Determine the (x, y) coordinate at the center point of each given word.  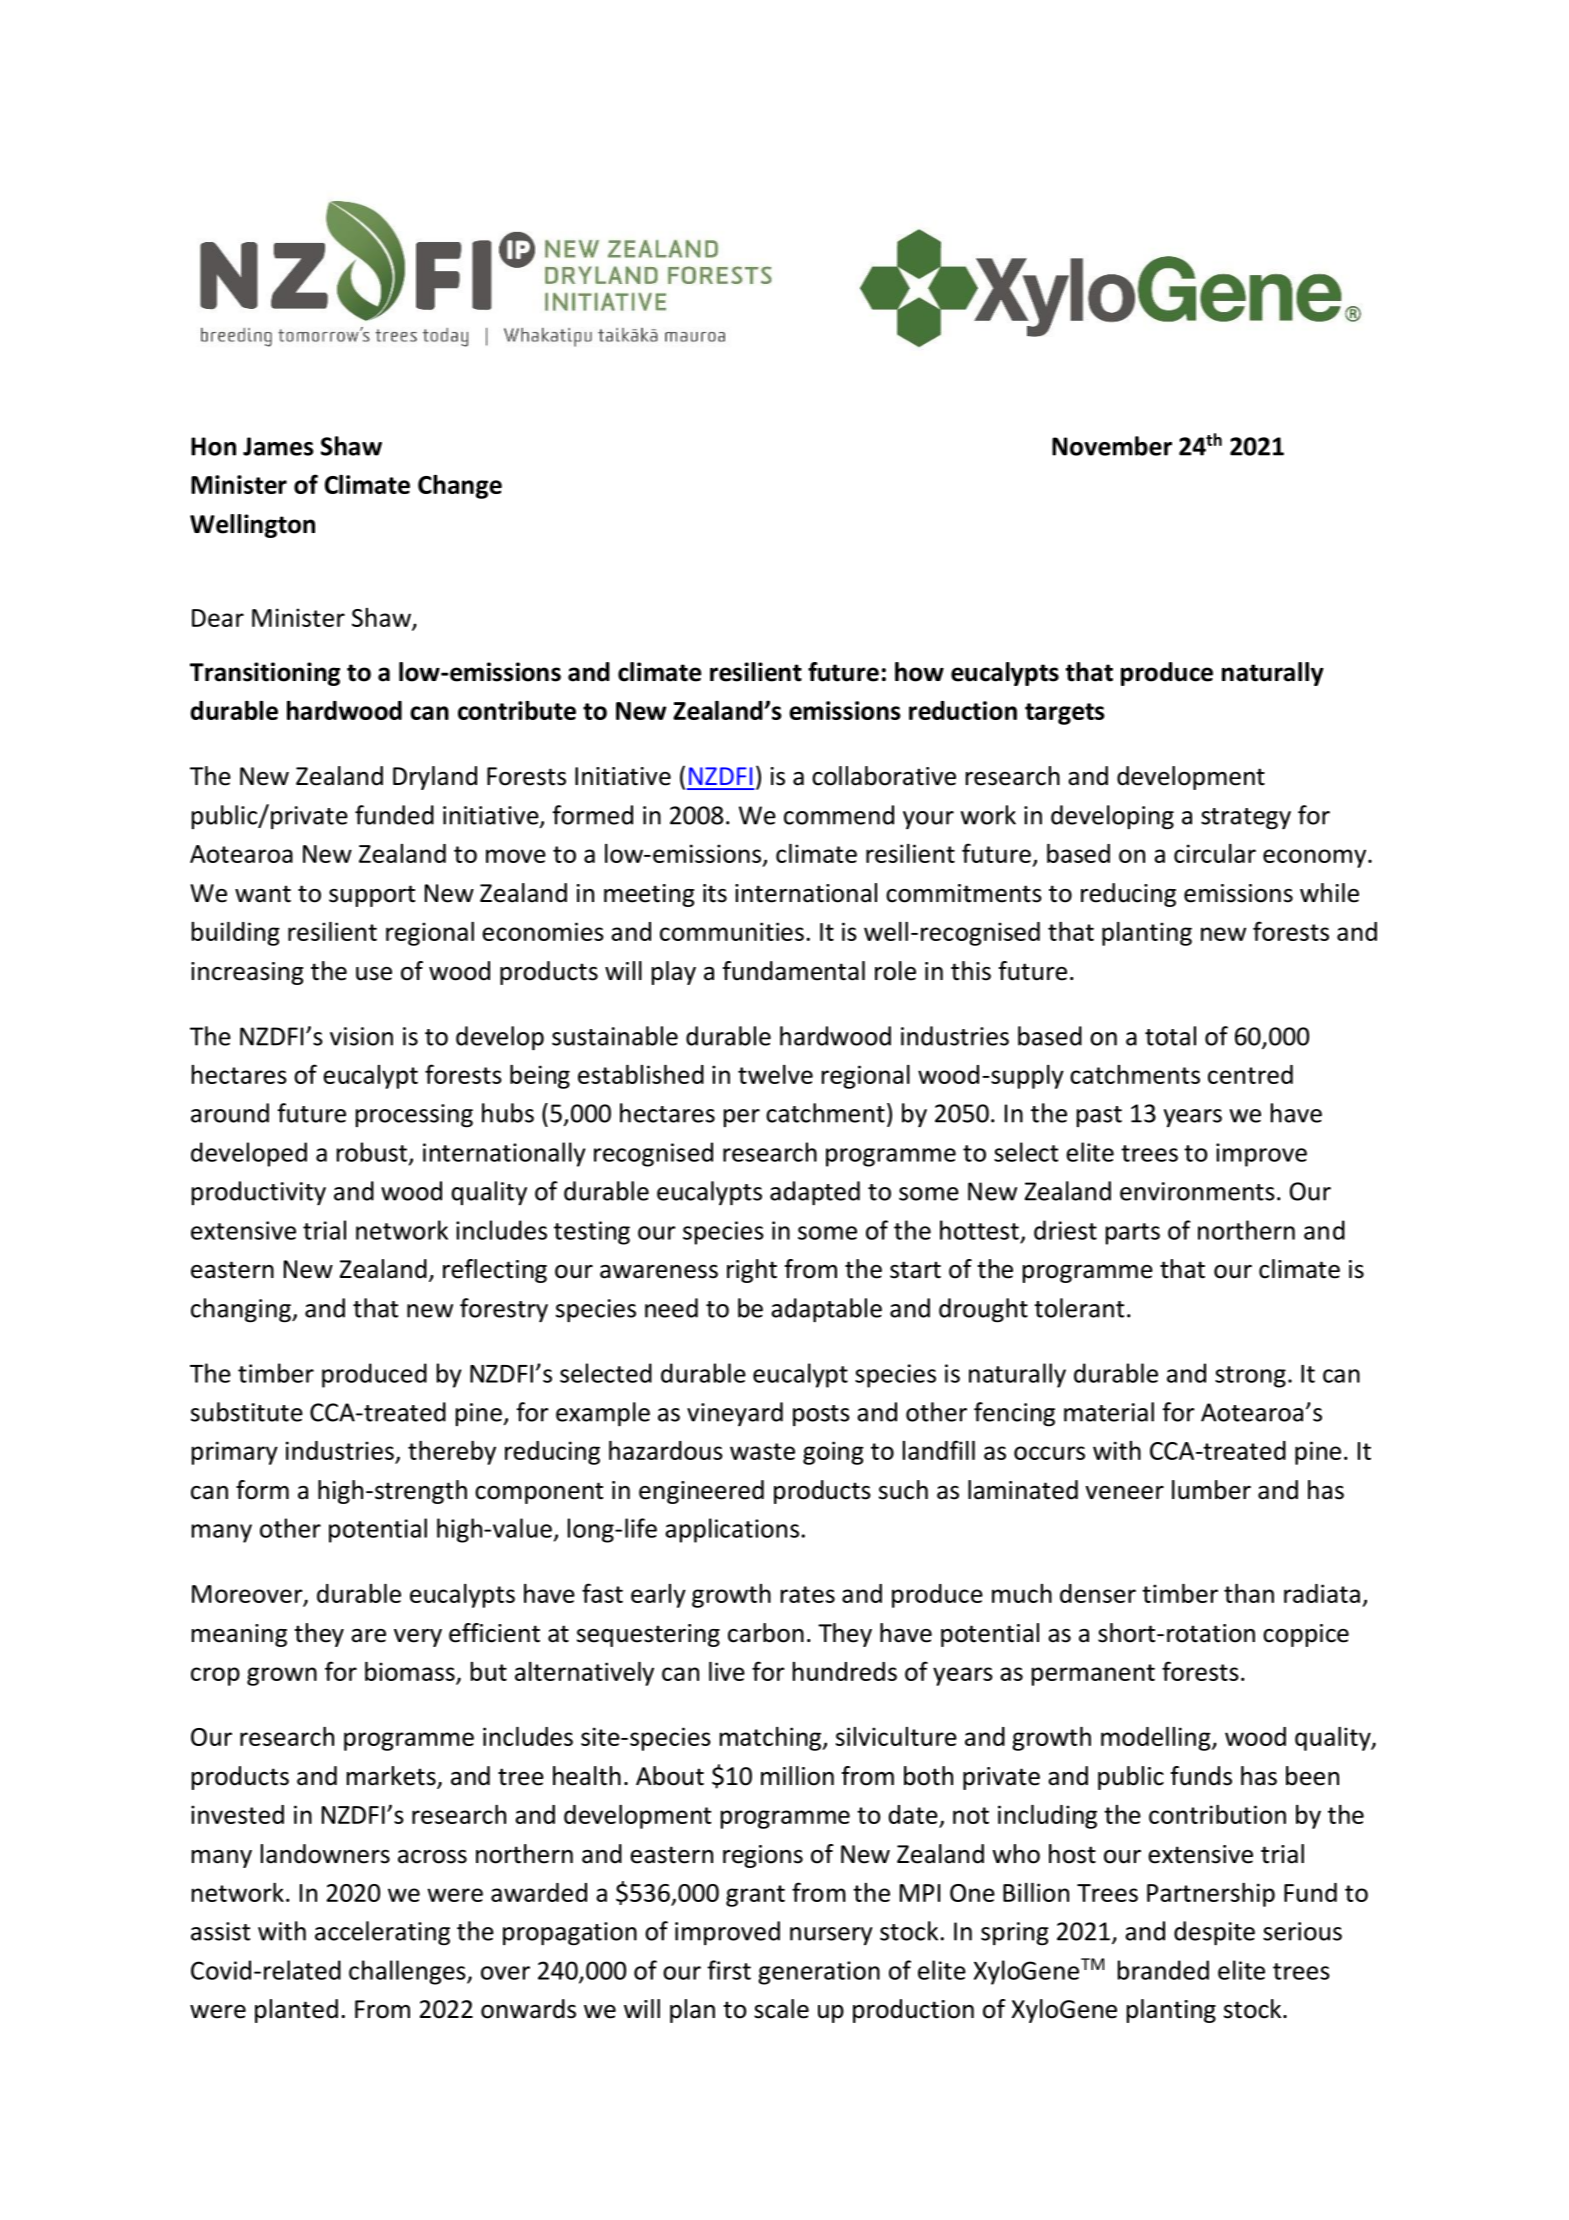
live (727, 1671)
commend (839, 815)
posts (821, 1415)
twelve (775, 1074)
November (1112, 446)
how (919, 672)
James (278, 446)
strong (1250, 1377)
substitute (247, 1412)
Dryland (435, 778)
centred (1250, 1074)
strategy (1246, 819)
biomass (410, 1671)
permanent (1093, 1675)
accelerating (382, 1933)
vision (361, 1036)
